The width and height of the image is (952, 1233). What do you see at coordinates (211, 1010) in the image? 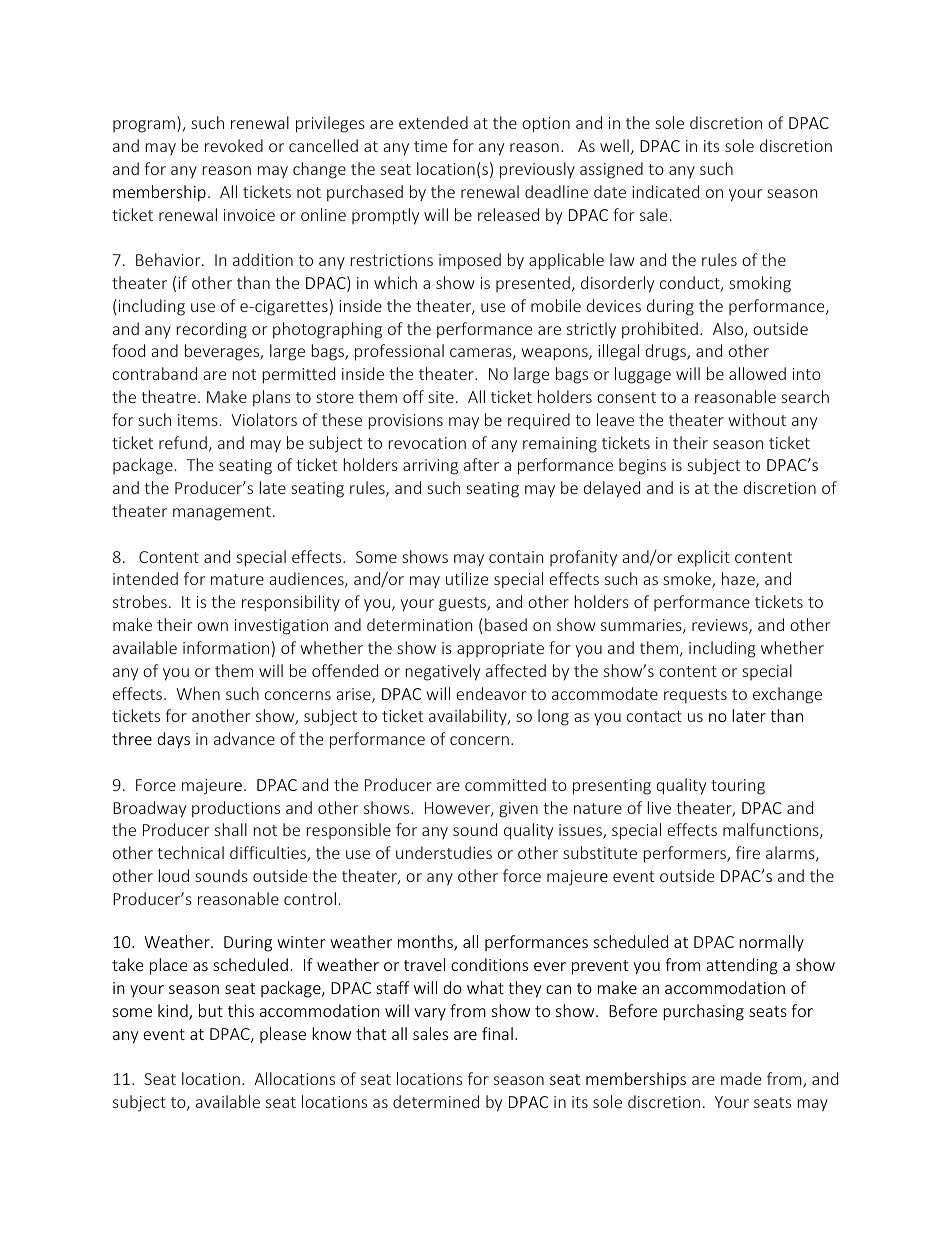
I see `but` at bounding box center [211, 1010].
